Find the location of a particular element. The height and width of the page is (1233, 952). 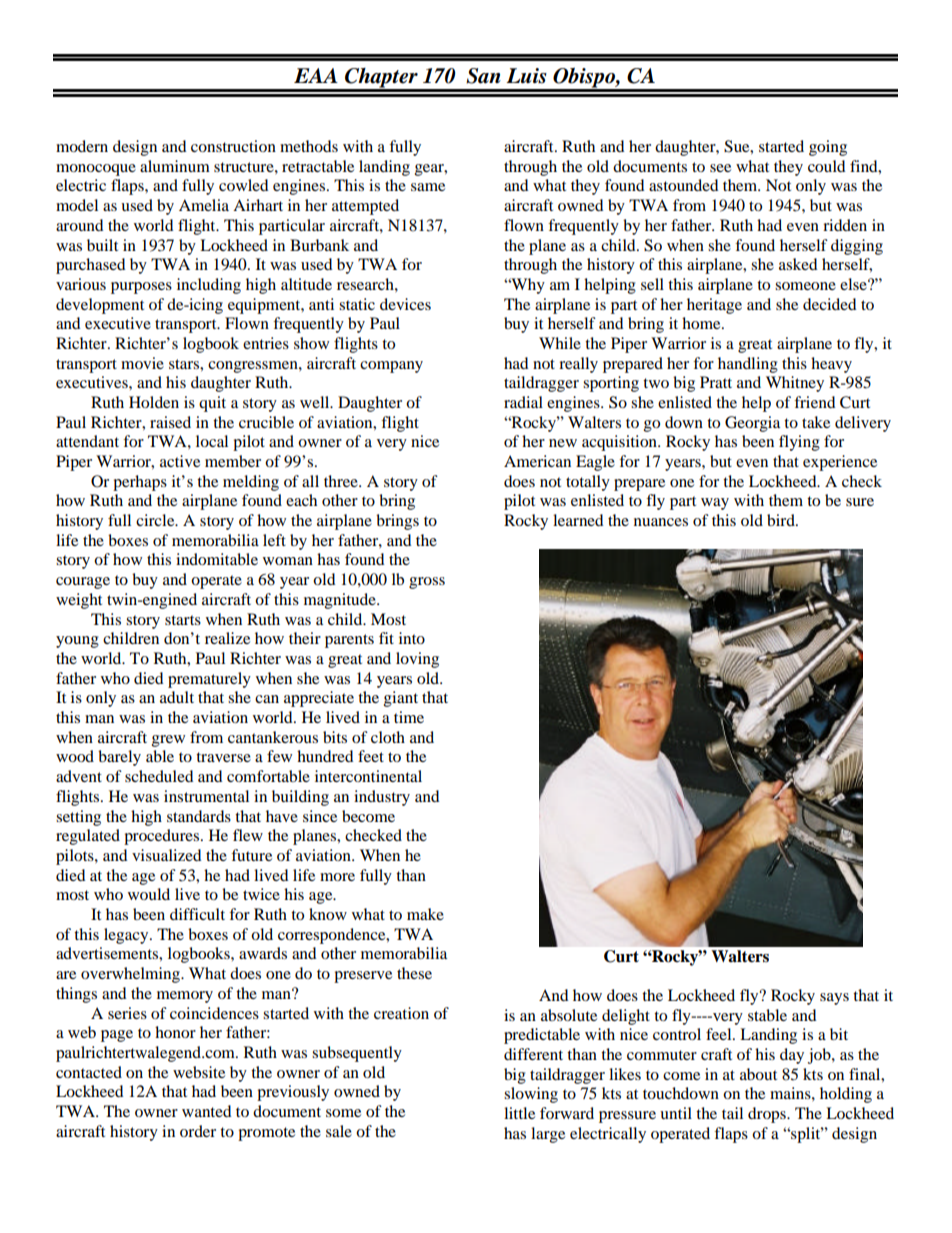

construction is located at coordinates (233, 146).
